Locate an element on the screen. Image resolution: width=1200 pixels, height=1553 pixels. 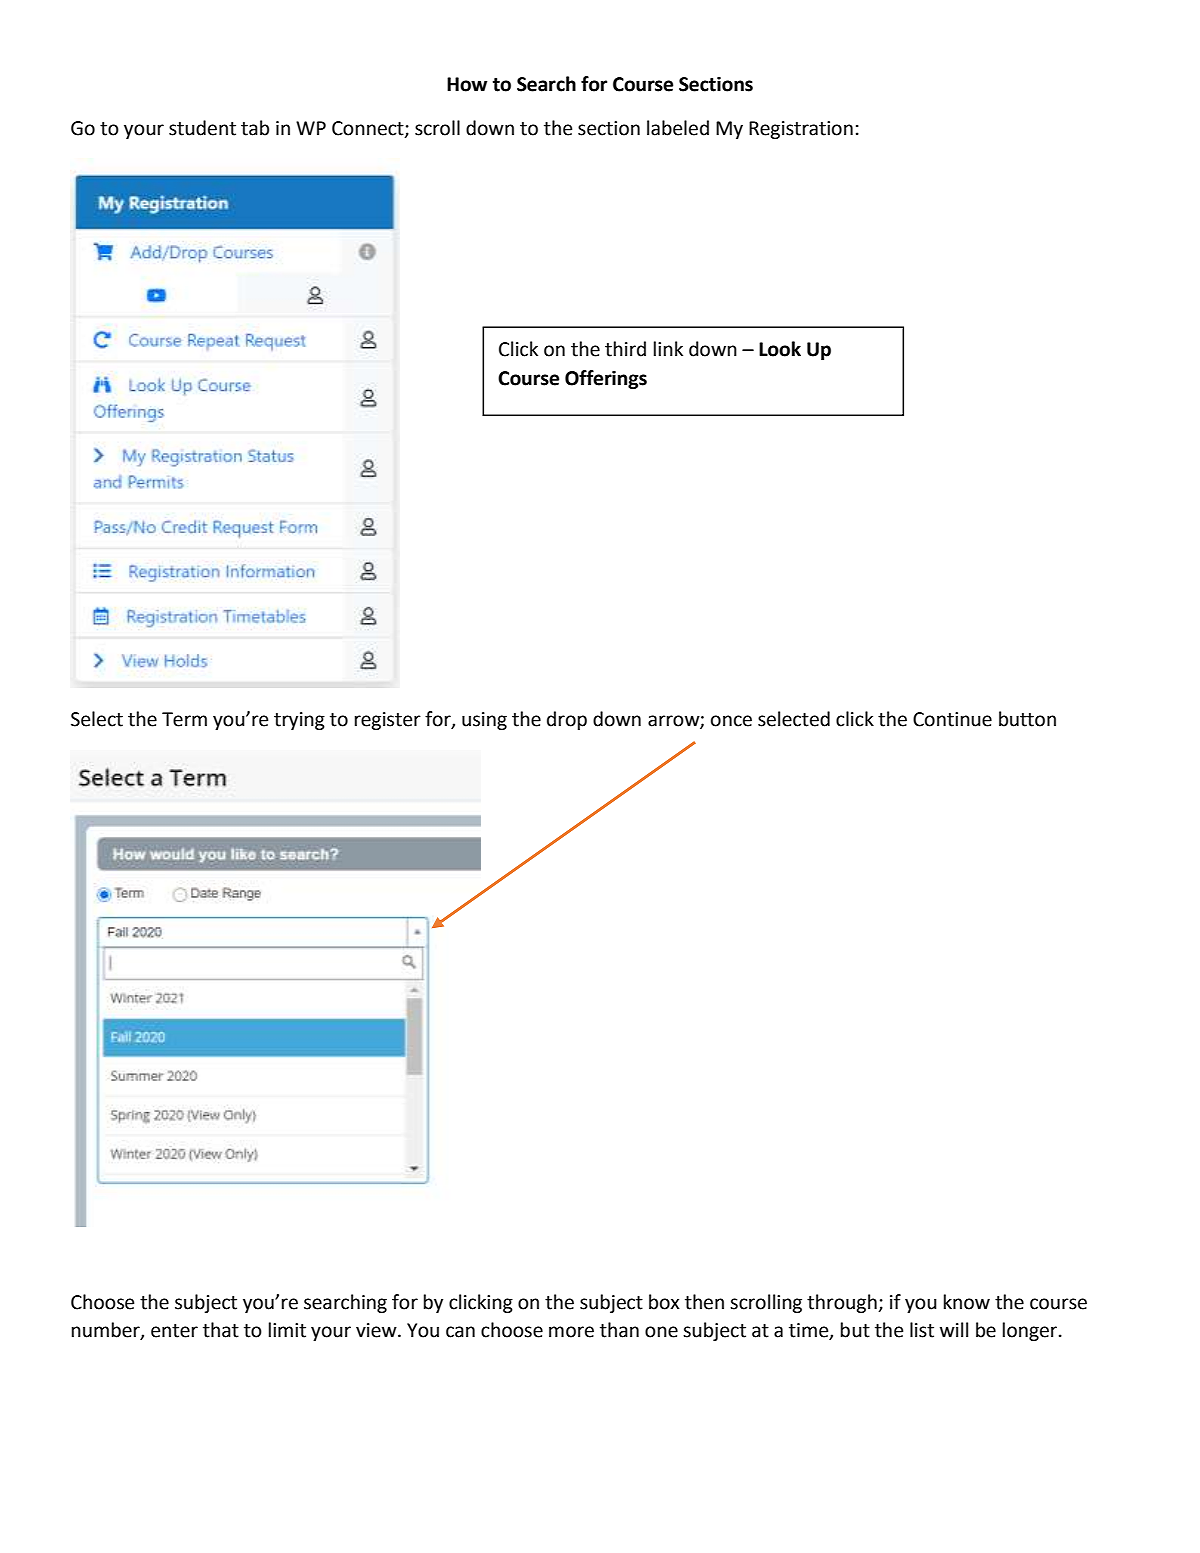
Registration is located at coordinates (801, 130).
